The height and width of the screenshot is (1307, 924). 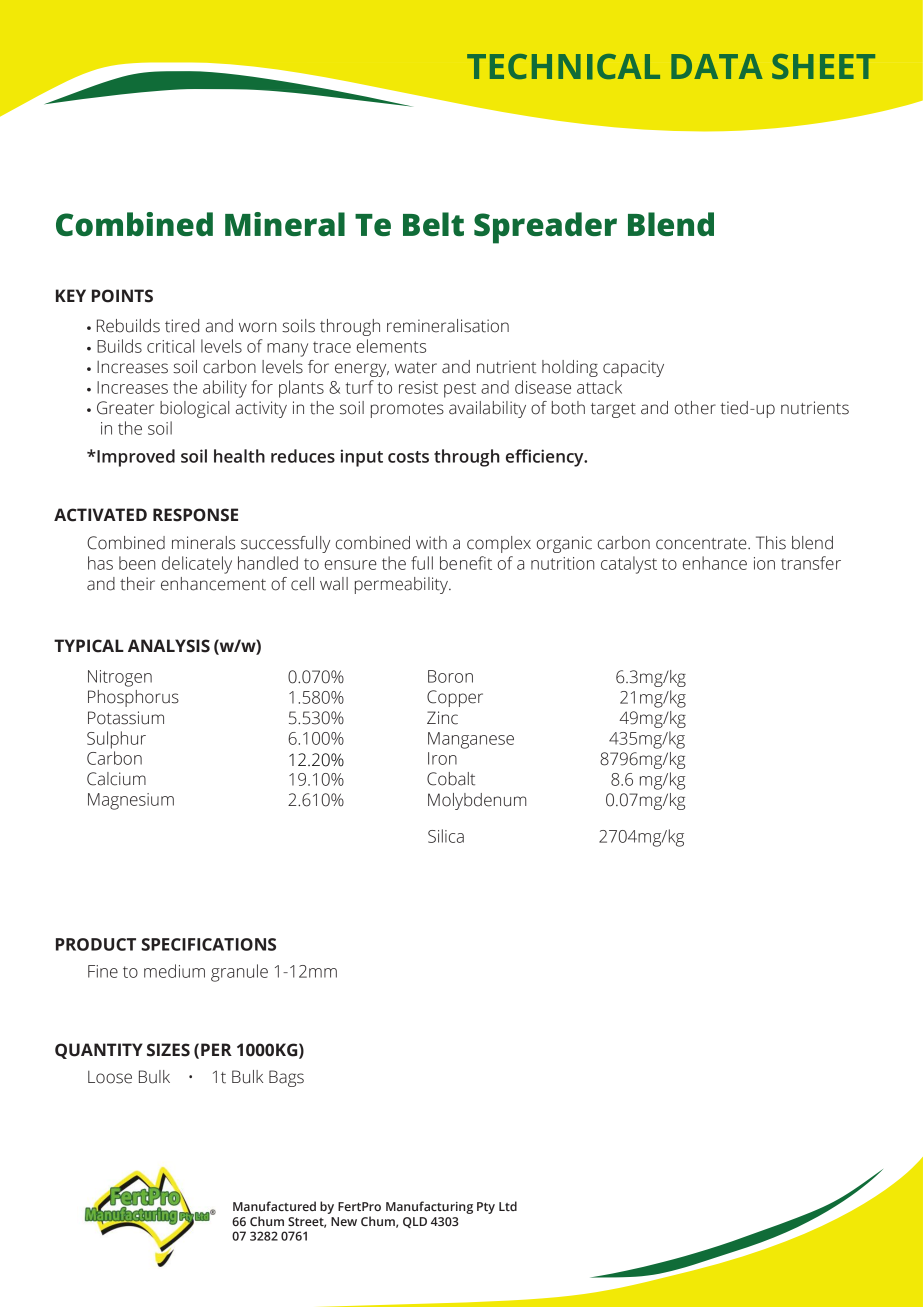 What do you see at coordinates (563, 67) in the screenshot?
I see `TECHNICAL` at bounding box center [563, 67].
